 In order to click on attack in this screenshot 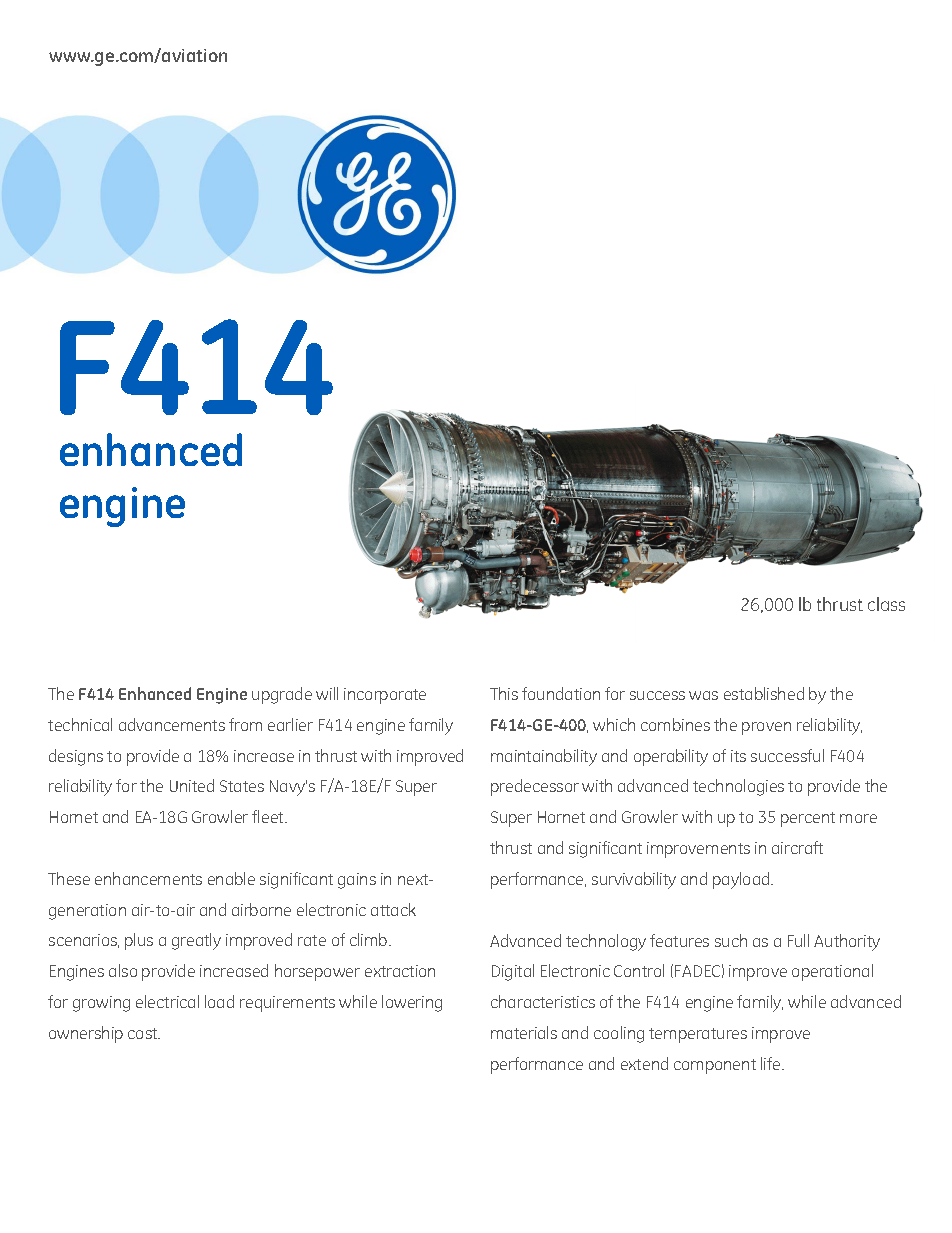, I will do `click(393, 909)`.
